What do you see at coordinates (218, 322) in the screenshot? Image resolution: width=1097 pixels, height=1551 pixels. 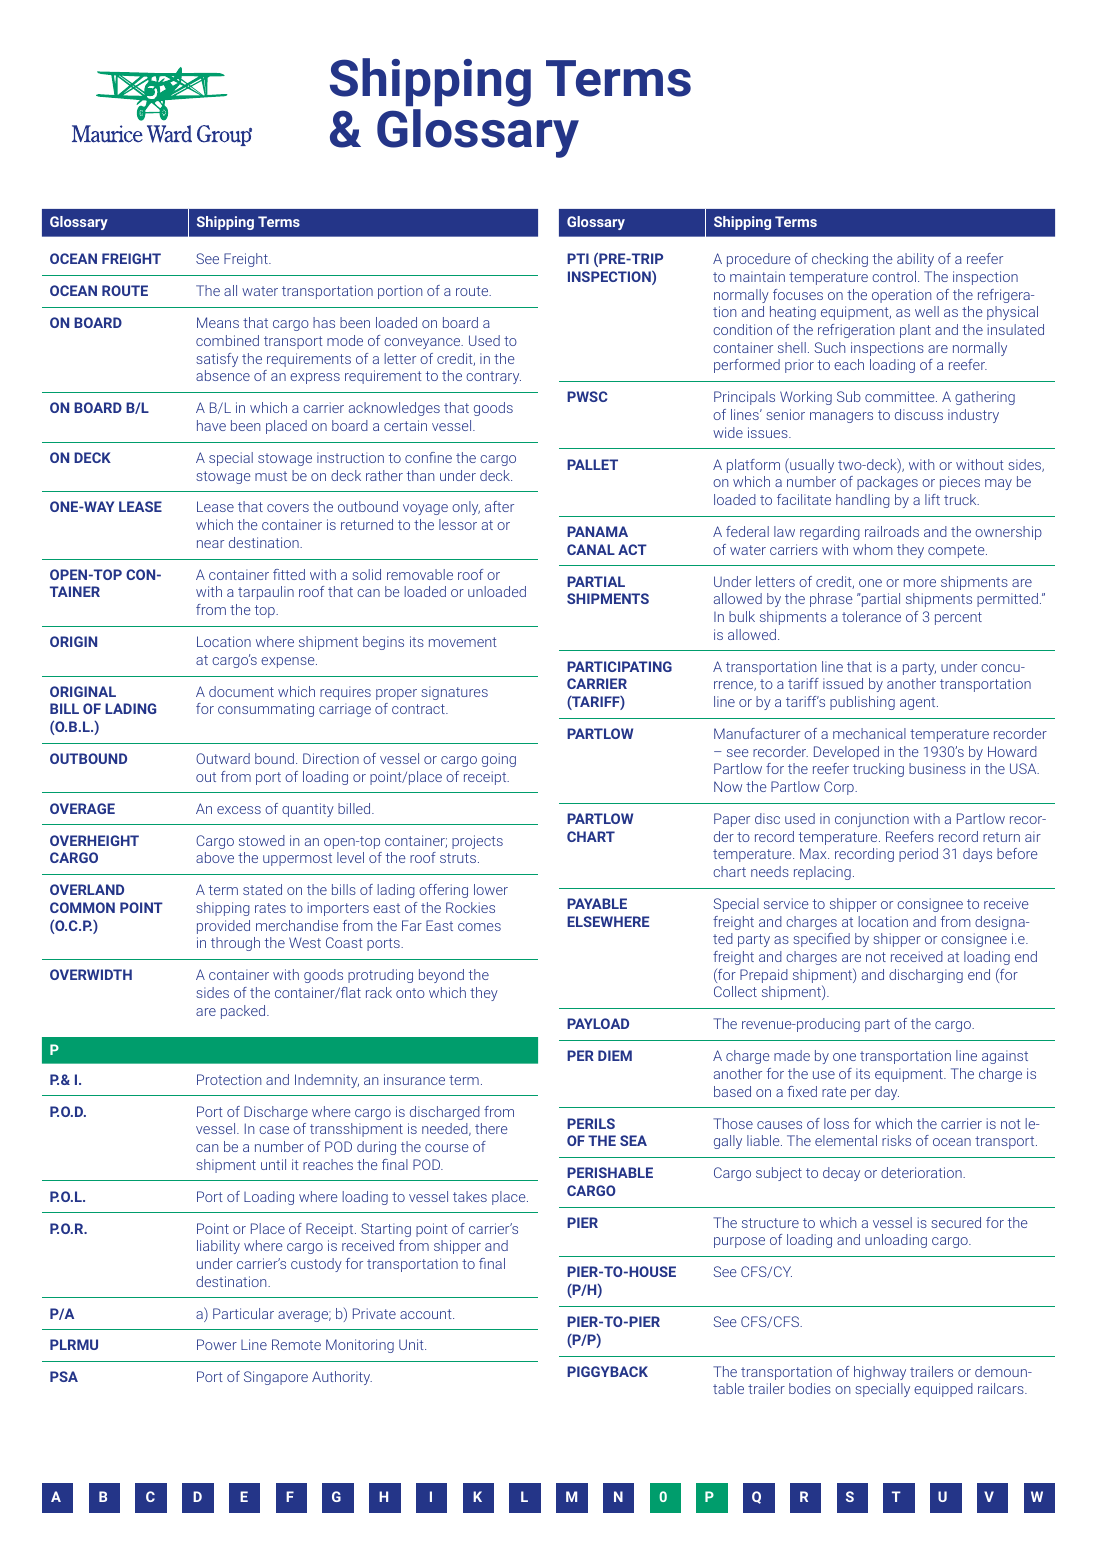 I see `Means` at bounding box center [218, 322].
